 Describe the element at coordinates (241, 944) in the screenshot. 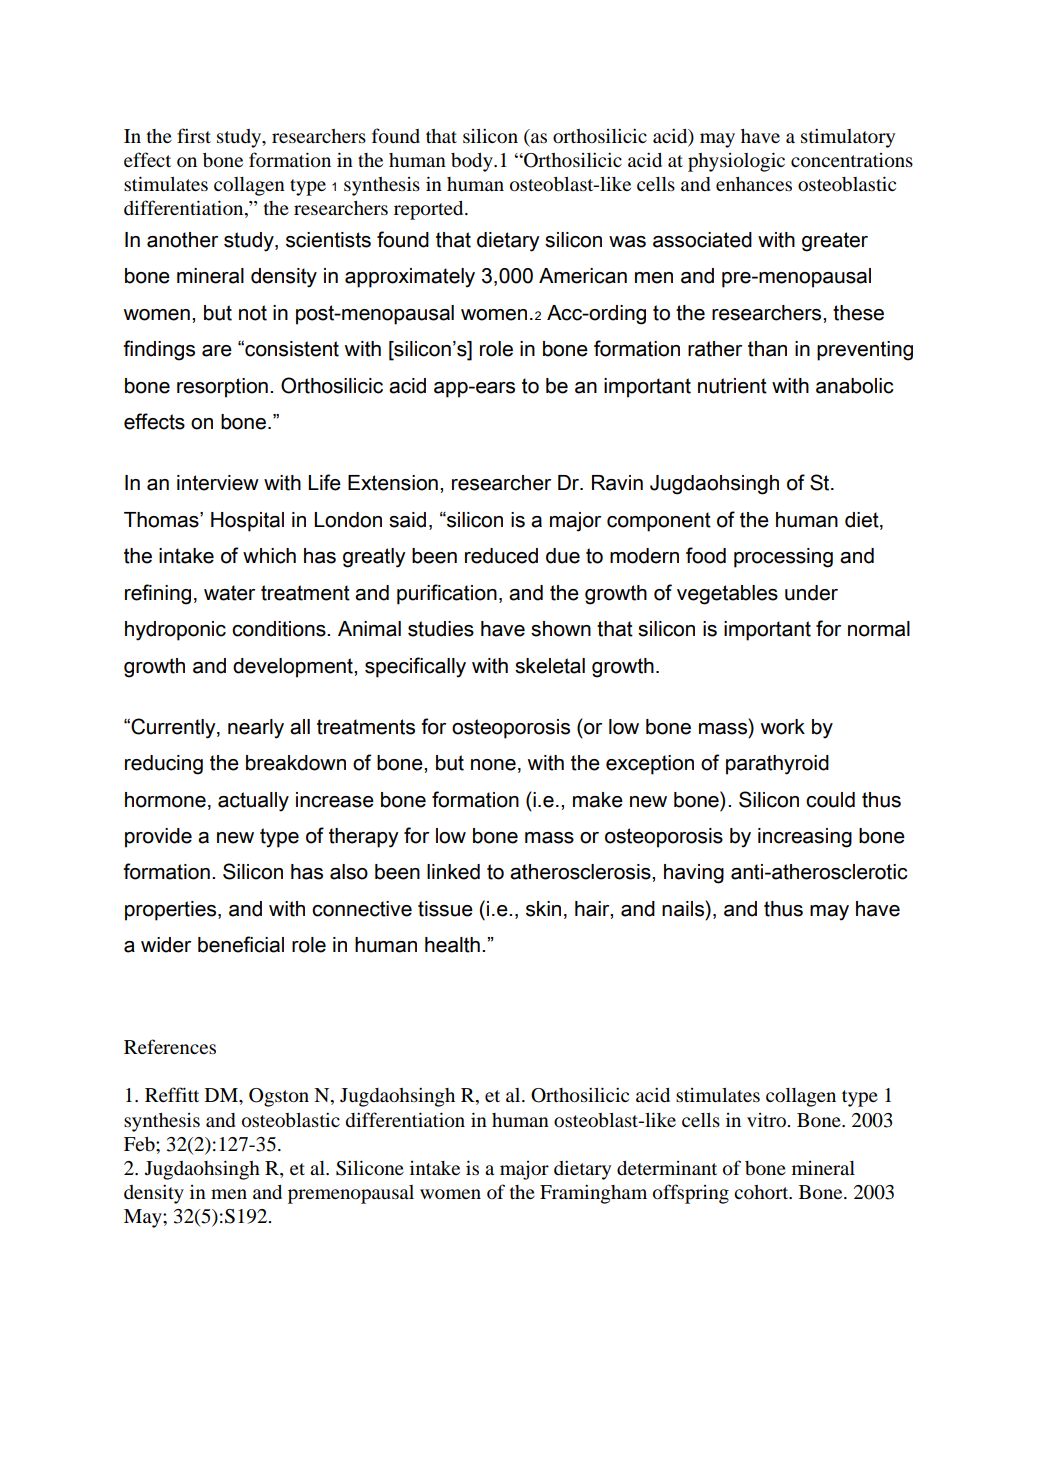

I see `beneficial` at that location.
